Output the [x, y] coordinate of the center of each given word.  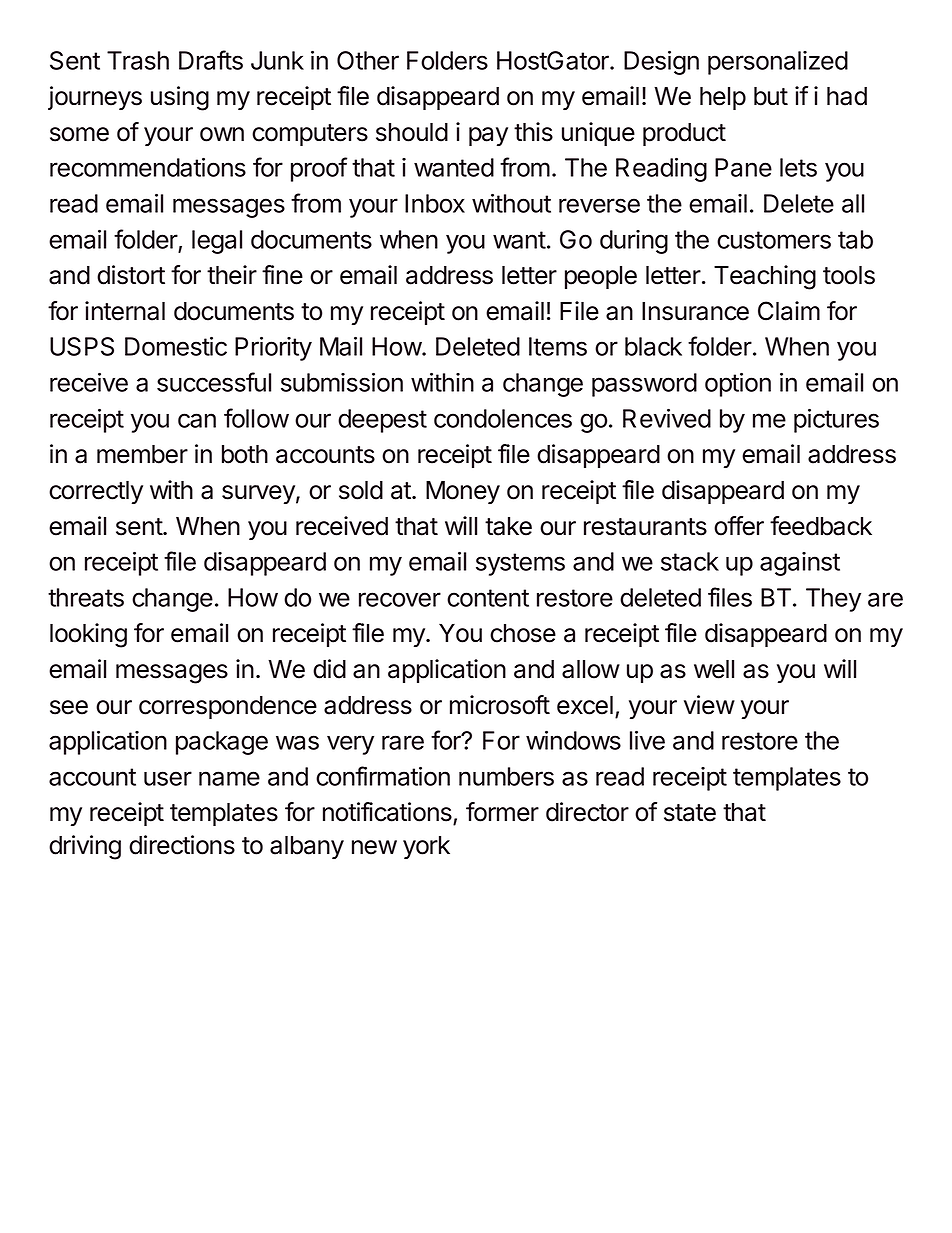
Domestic [176, 346]
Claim [789, 311]
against [800, 564]
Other [368, 60]
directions [182, 845]
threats [86, 597]
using [180, 98]
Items [558, 346]
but [771, 96]
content [488, 598]
